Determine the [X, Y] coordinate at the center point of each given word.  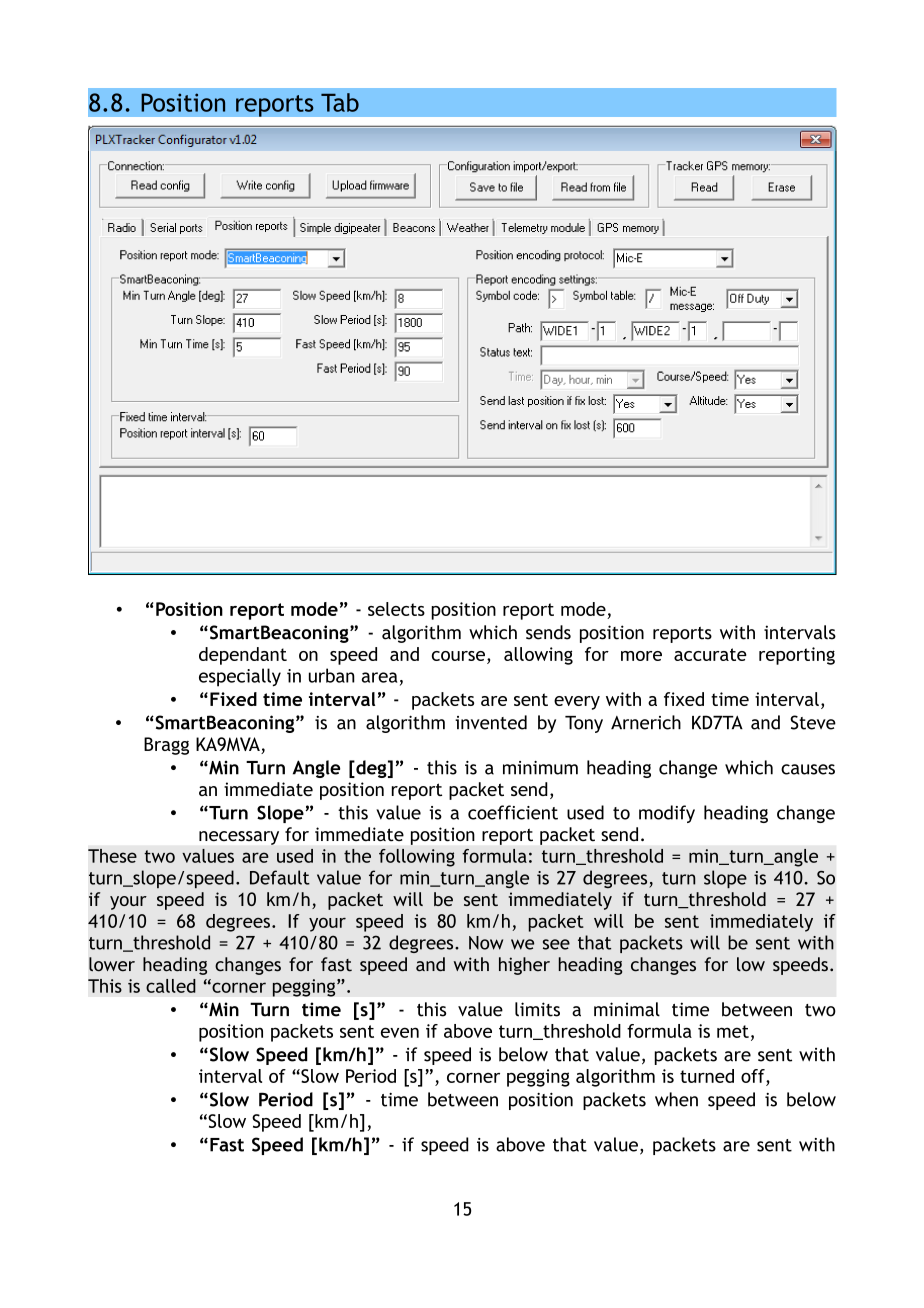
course [458, 656]
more [641, 656]
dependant [243, 656]
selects [396, 609]
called [171, 986]
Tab [340, 102]
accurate [710, 654]
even [400, 1032]
